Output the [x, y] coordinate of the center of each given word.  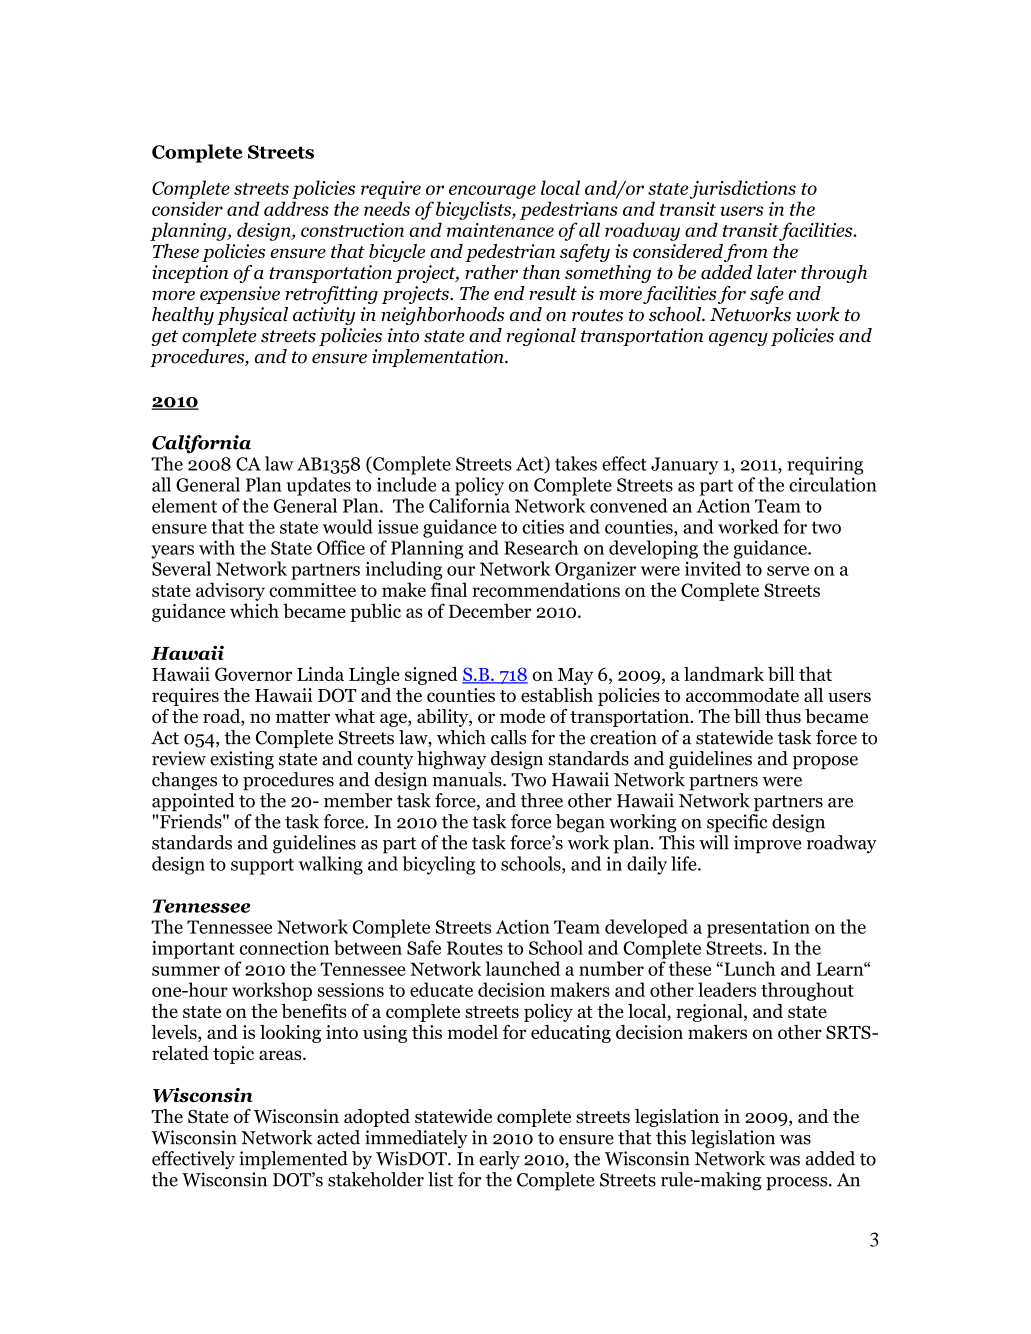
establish [557, 695]
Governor [253, 674]
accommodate [742, 695]
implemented [293, 1160]
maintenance [500, 230]
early [499, 1160]
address [296, 208]
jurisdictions [743, 189]
